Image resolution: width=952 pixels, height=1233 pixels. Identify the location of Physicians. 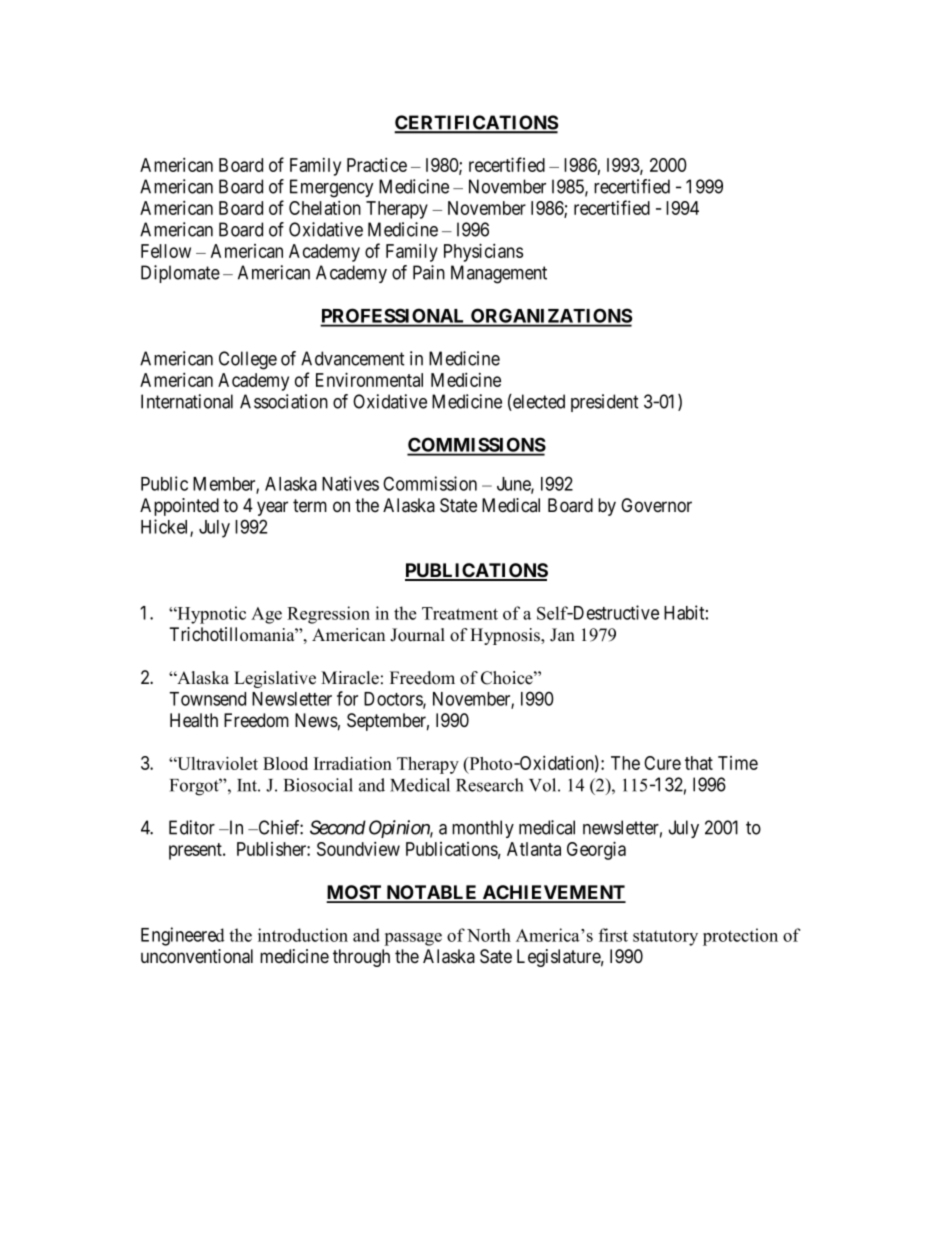
(483, 252).
